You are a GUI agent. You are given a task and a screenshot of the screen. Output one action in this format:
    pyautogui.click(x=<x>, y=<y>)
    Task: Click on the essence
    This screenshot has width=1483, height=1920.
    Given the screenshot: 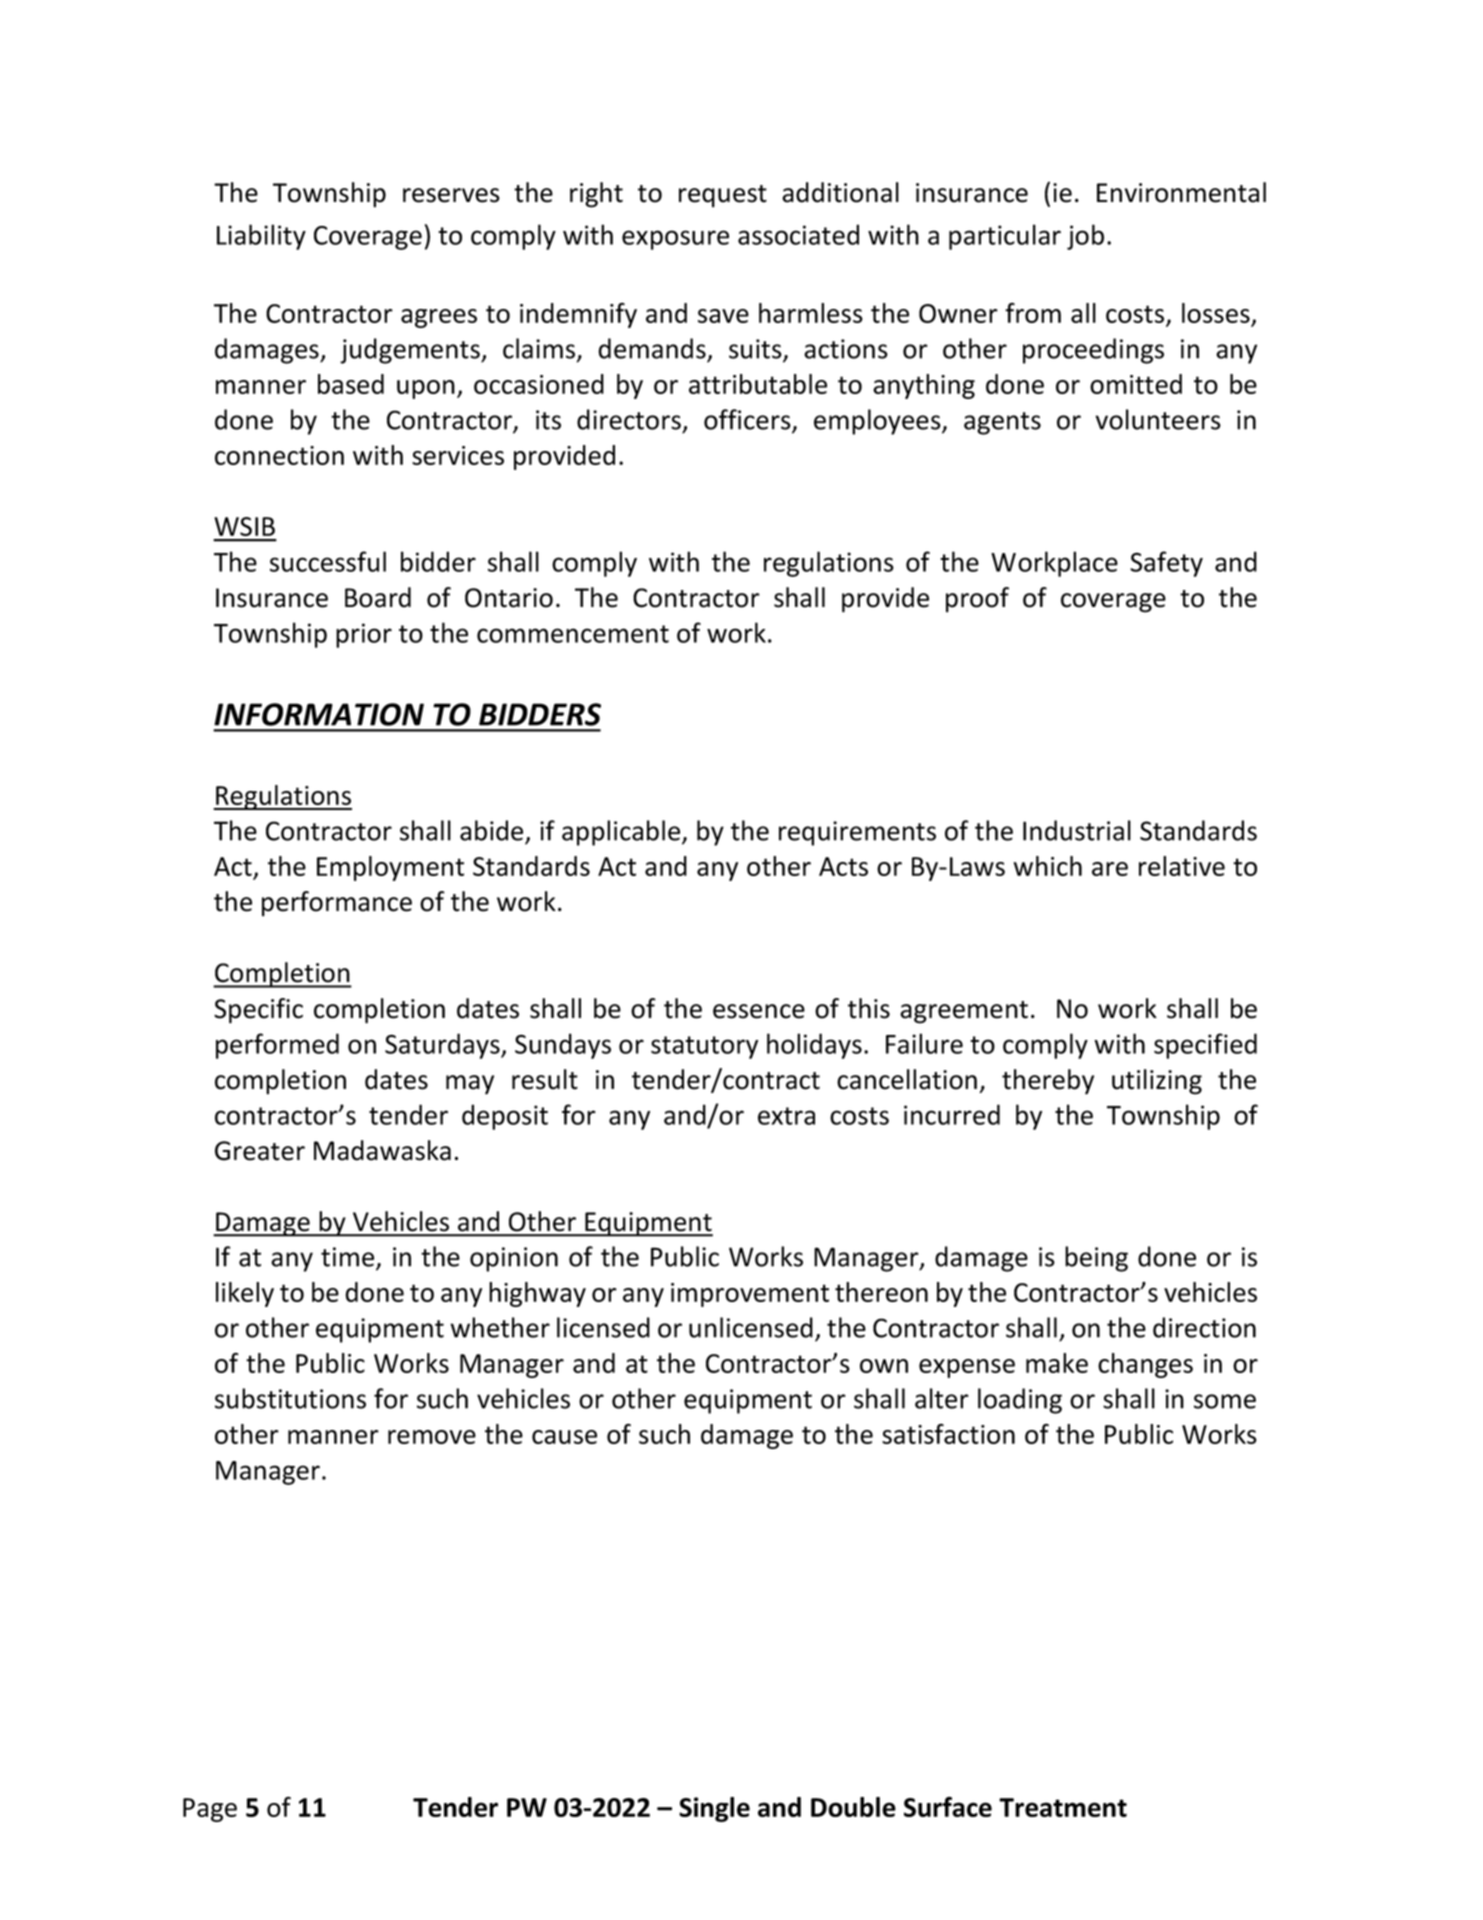 What is the action you would take?
    pyautogui.click(x=759, y=1011)
